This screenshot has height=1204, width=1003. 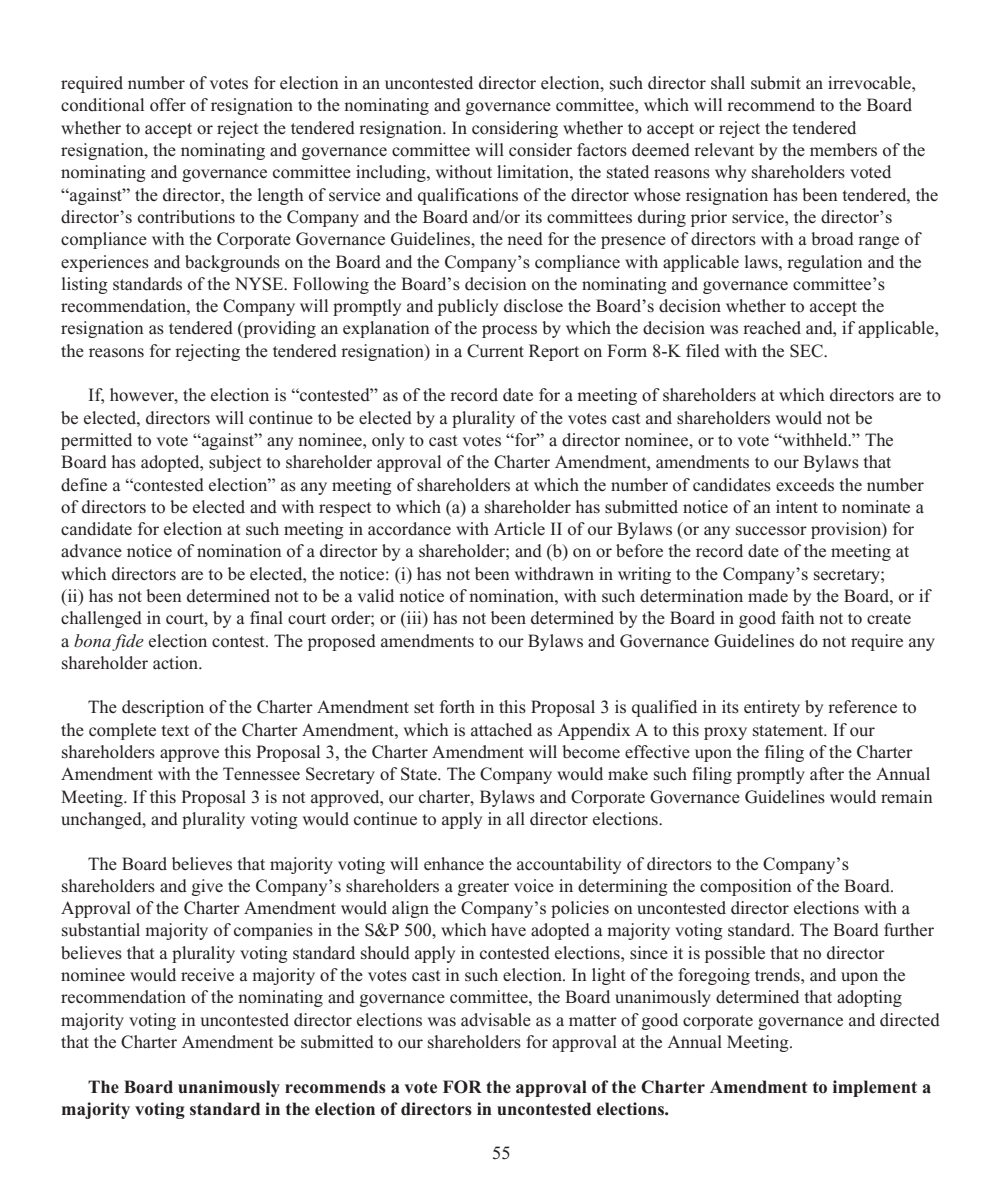 I want to click on made, so click(x=768, y=596).
